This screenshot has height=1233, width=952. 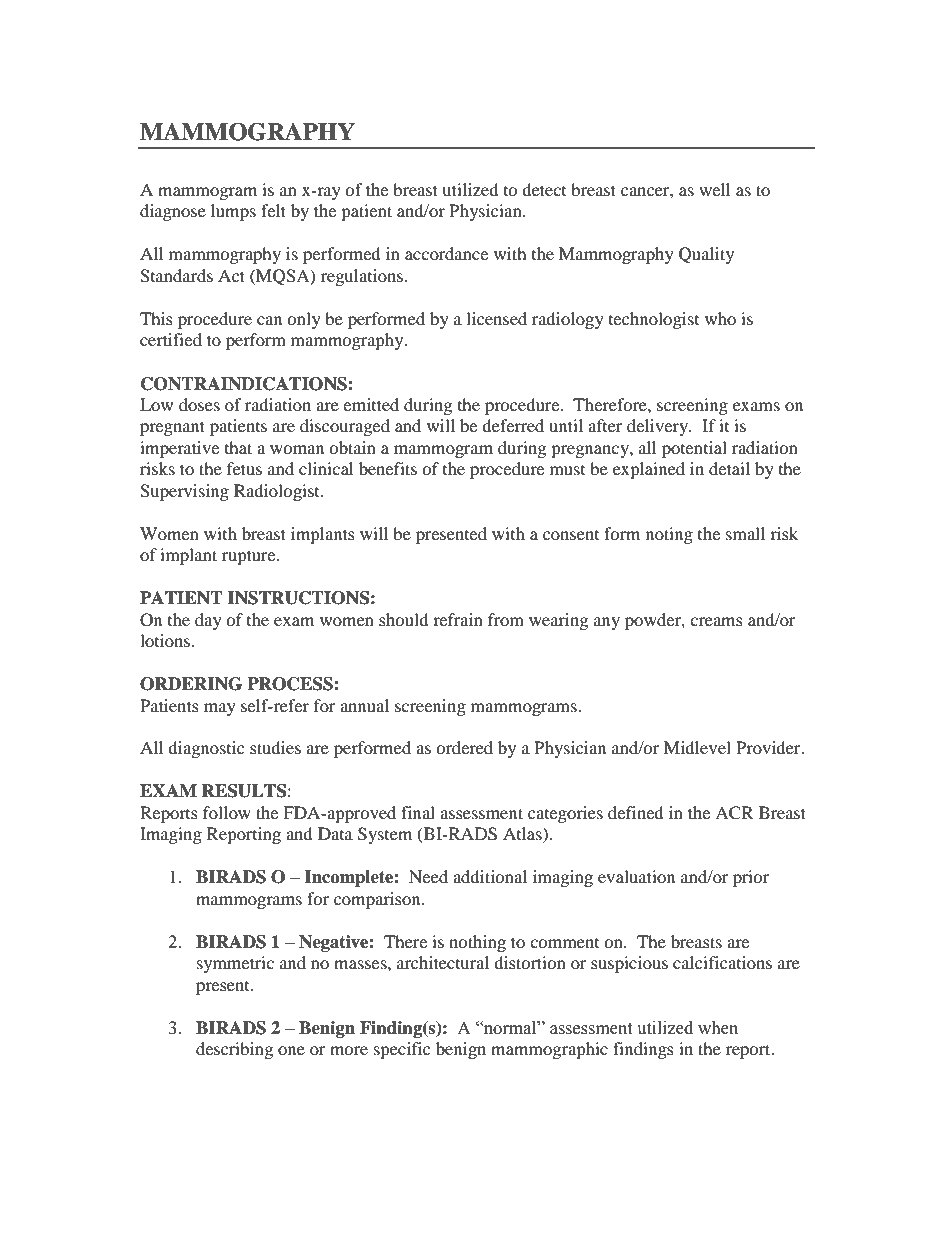 I want to click on describing, so click(x=234, y=1050).
